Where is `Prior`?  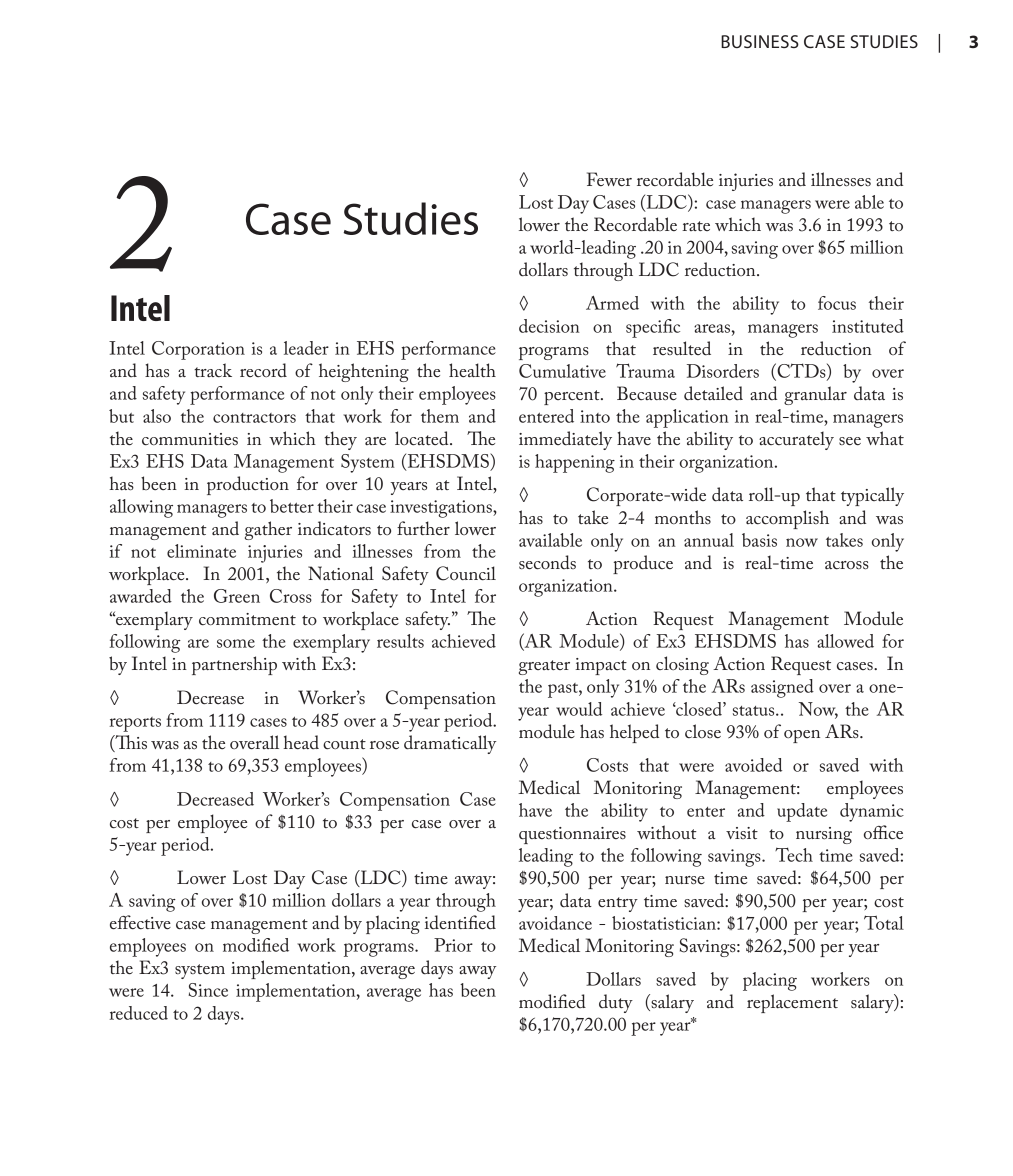
Prior is located at coordinates (453, 945).
